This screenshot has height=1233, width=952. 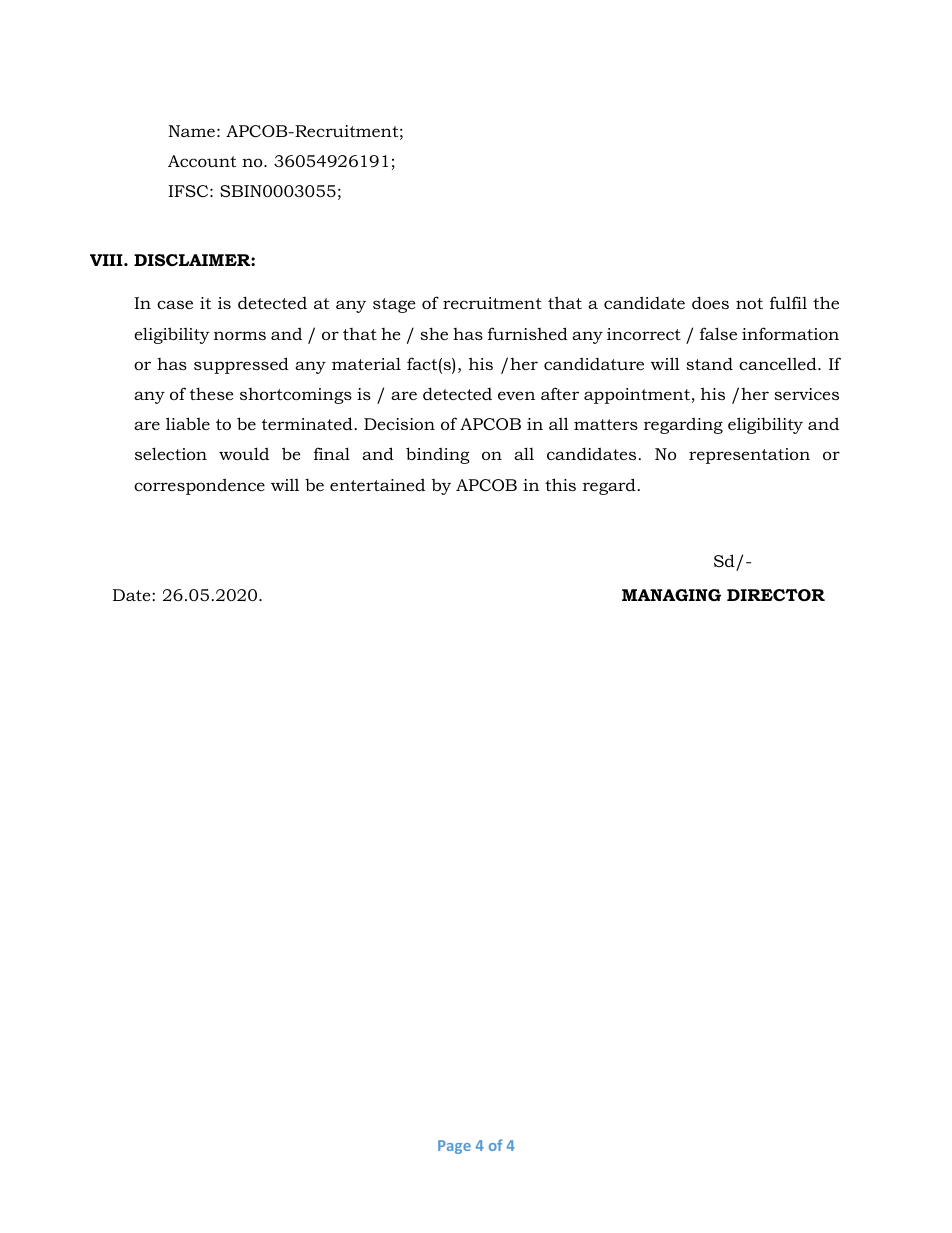 What do you see at coordinates (749, 456) in the screenshot?
I see `representation` at bounding box center [749, 456].
